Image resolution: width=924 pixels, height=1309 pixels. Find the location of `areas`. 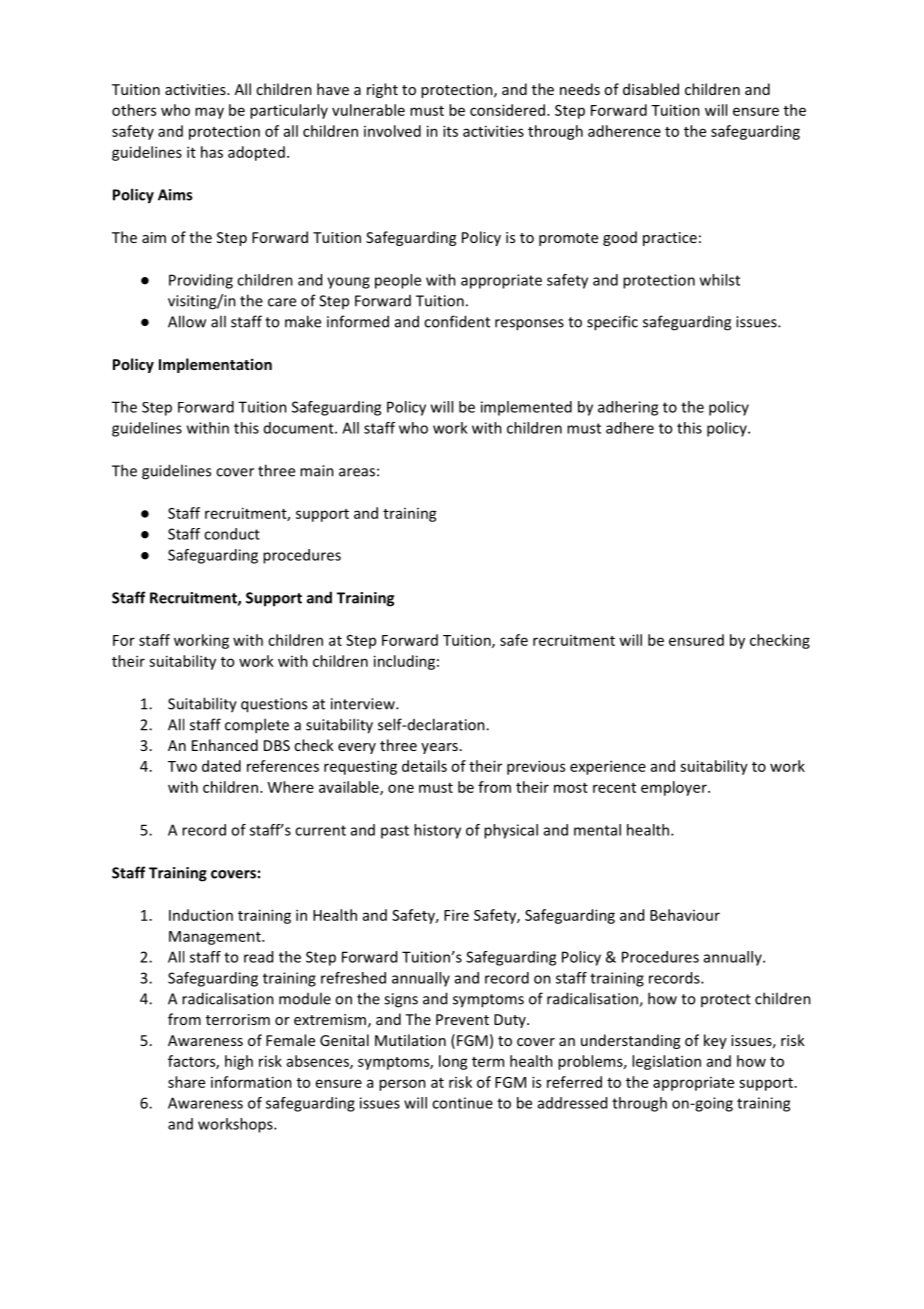

areas is located at coordinates (357, 472).
